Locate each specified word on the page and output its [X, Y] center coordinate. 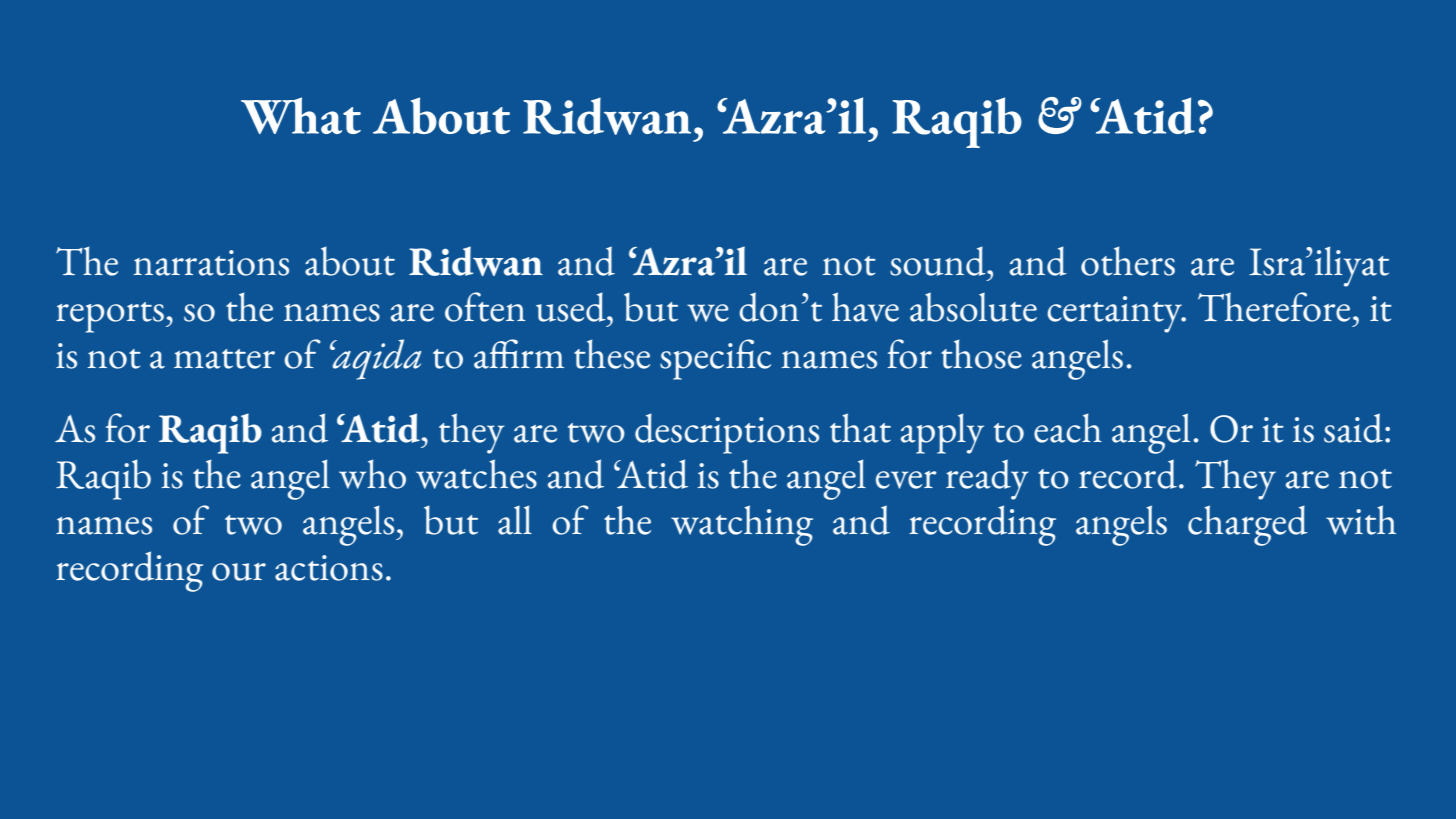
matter [224, 359]
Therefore [1274, 307]
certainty [1116, 314]
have [865, 307]
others [1128, 261]
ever [906, 480]
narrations [211, 263]
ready [987, 479]
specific [715, 359]
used [572, 307]
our [239, 572]
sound [939, 261]
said [1353, 428]
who [372, 474]
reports [110, 317]
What [301, 115]
